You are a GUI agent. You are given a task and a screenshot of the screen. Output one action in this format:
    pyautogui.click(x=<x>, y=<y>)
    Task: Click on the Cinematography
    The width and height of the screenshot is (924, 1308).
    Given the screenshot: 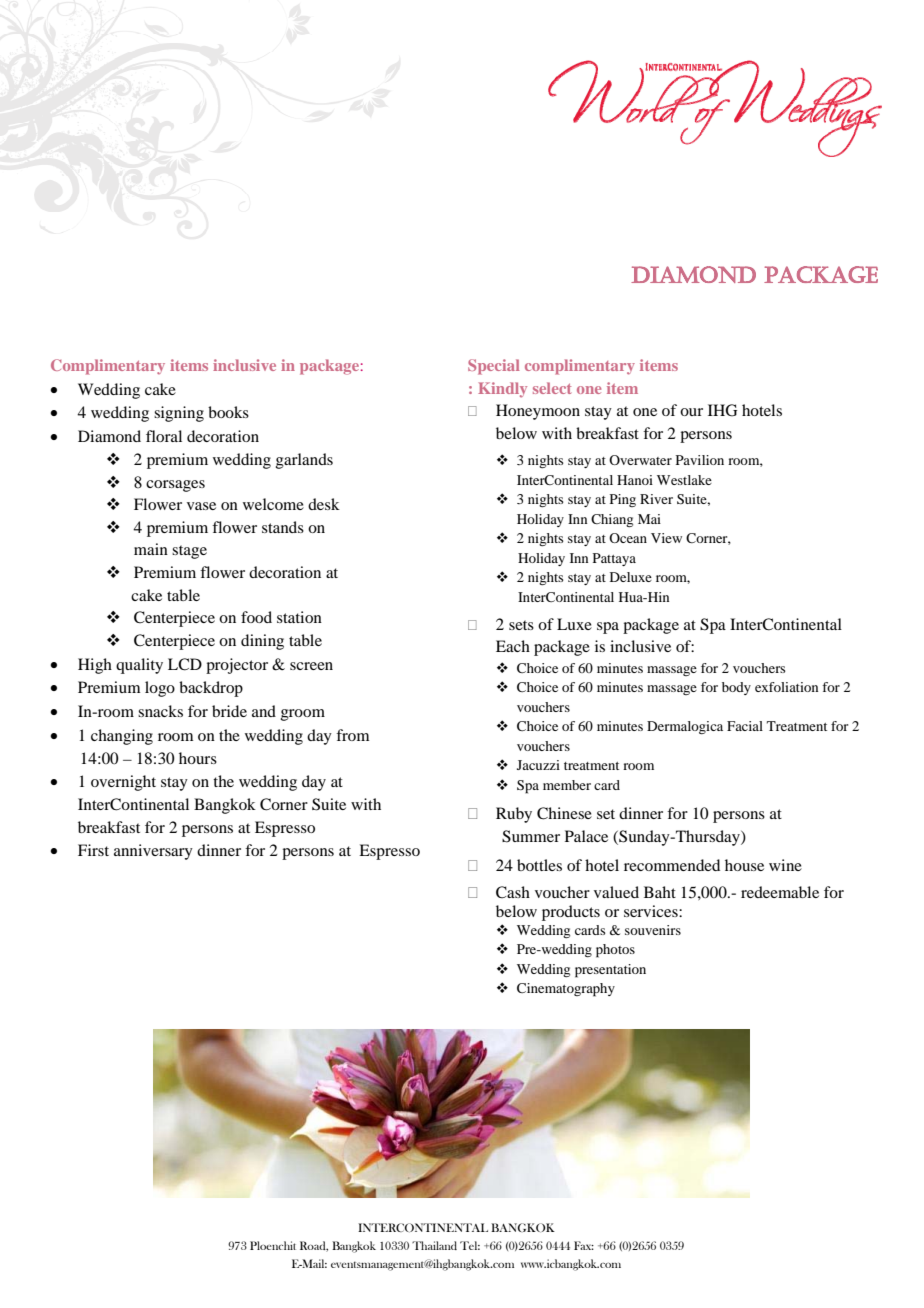 What is the action you would take?
    pyautogui.click(x=566, y=990)
